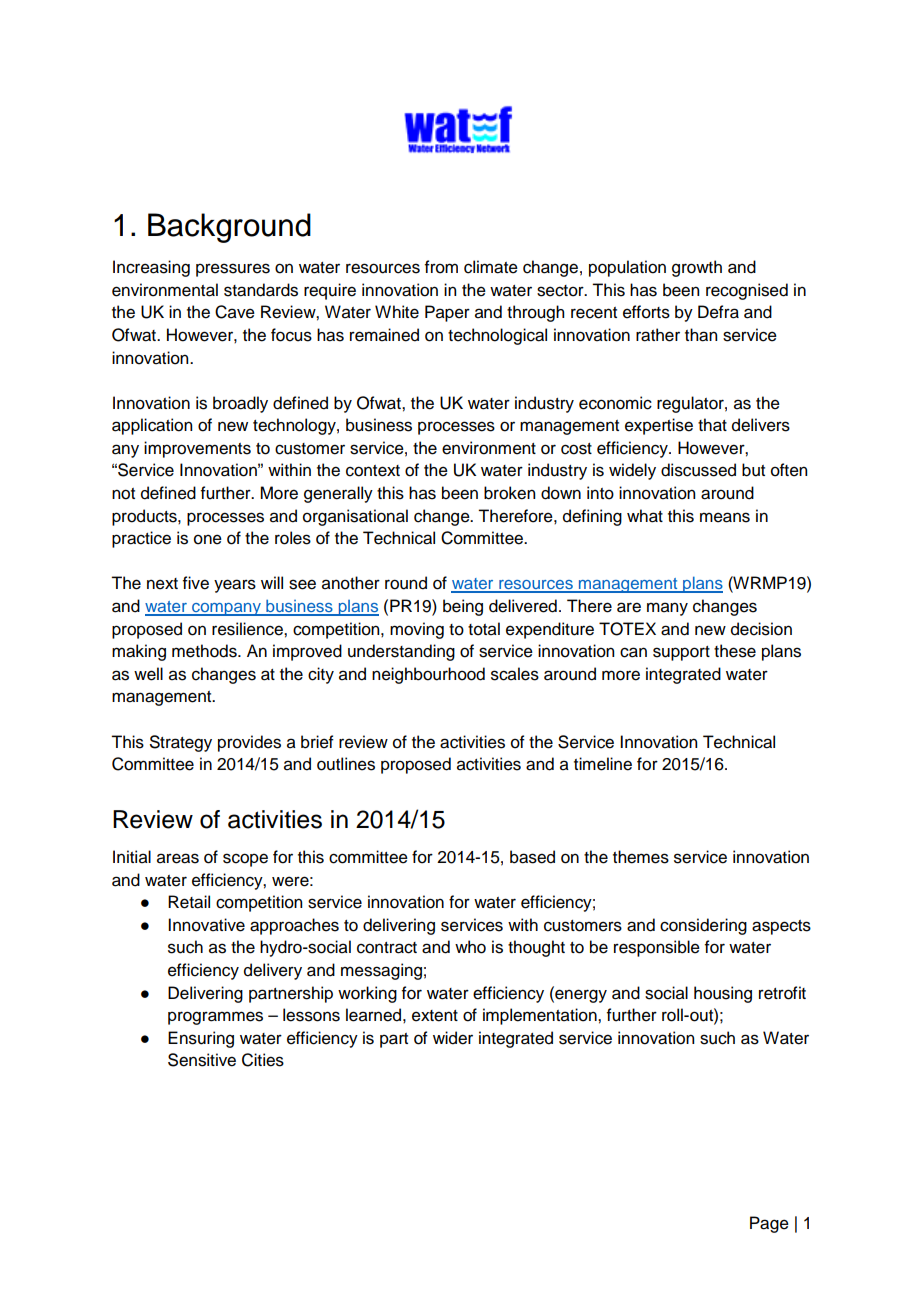 The image size is (924, 1308). I want to click on programmes, so click(215, 1018).
